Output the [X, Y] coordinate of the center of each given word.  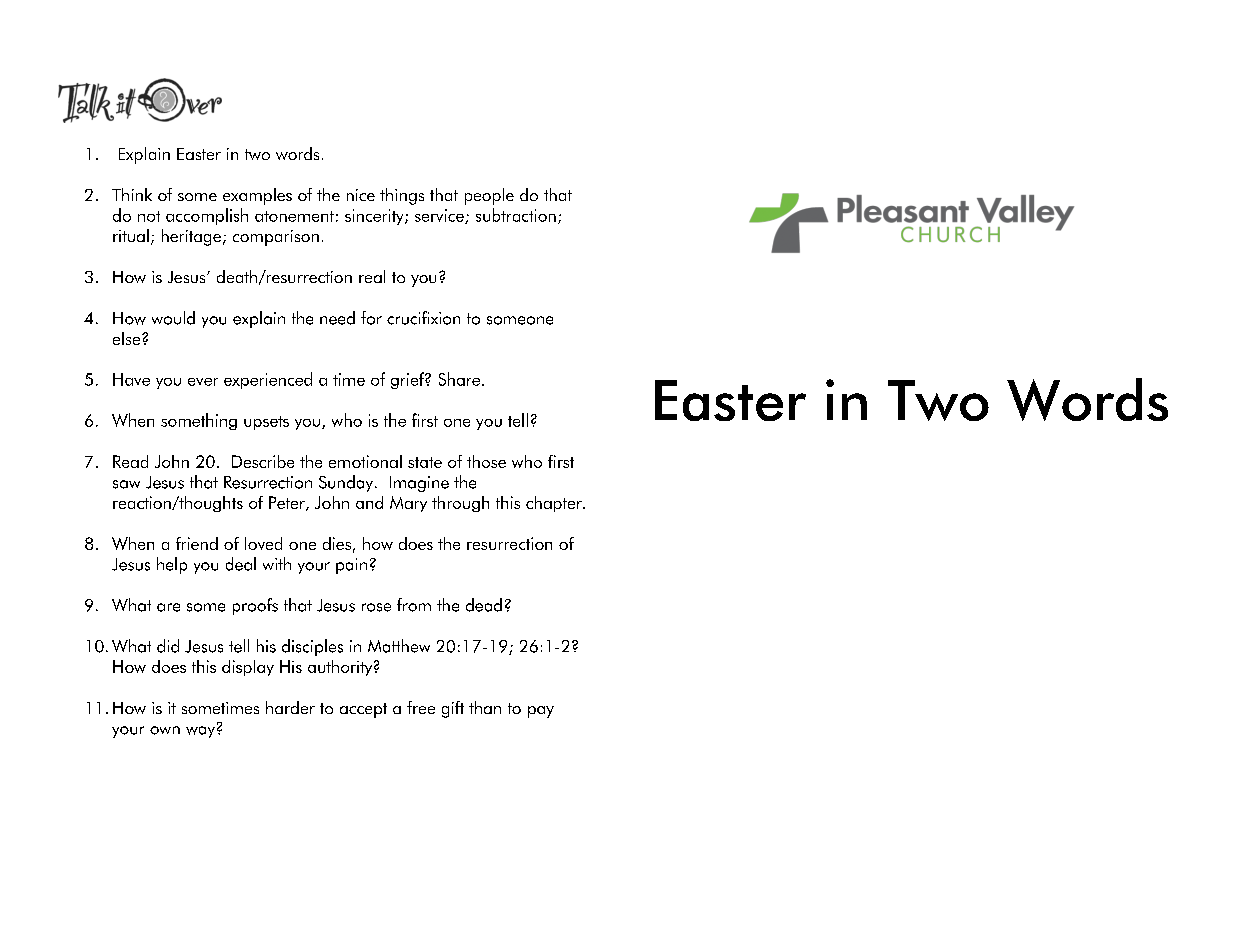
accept [363, 710]
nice [361, 195]
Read [130, 461]
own [165, 730]
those [486, 461]
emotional [365, 461]
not [149, 216]
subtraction [516, 215]
